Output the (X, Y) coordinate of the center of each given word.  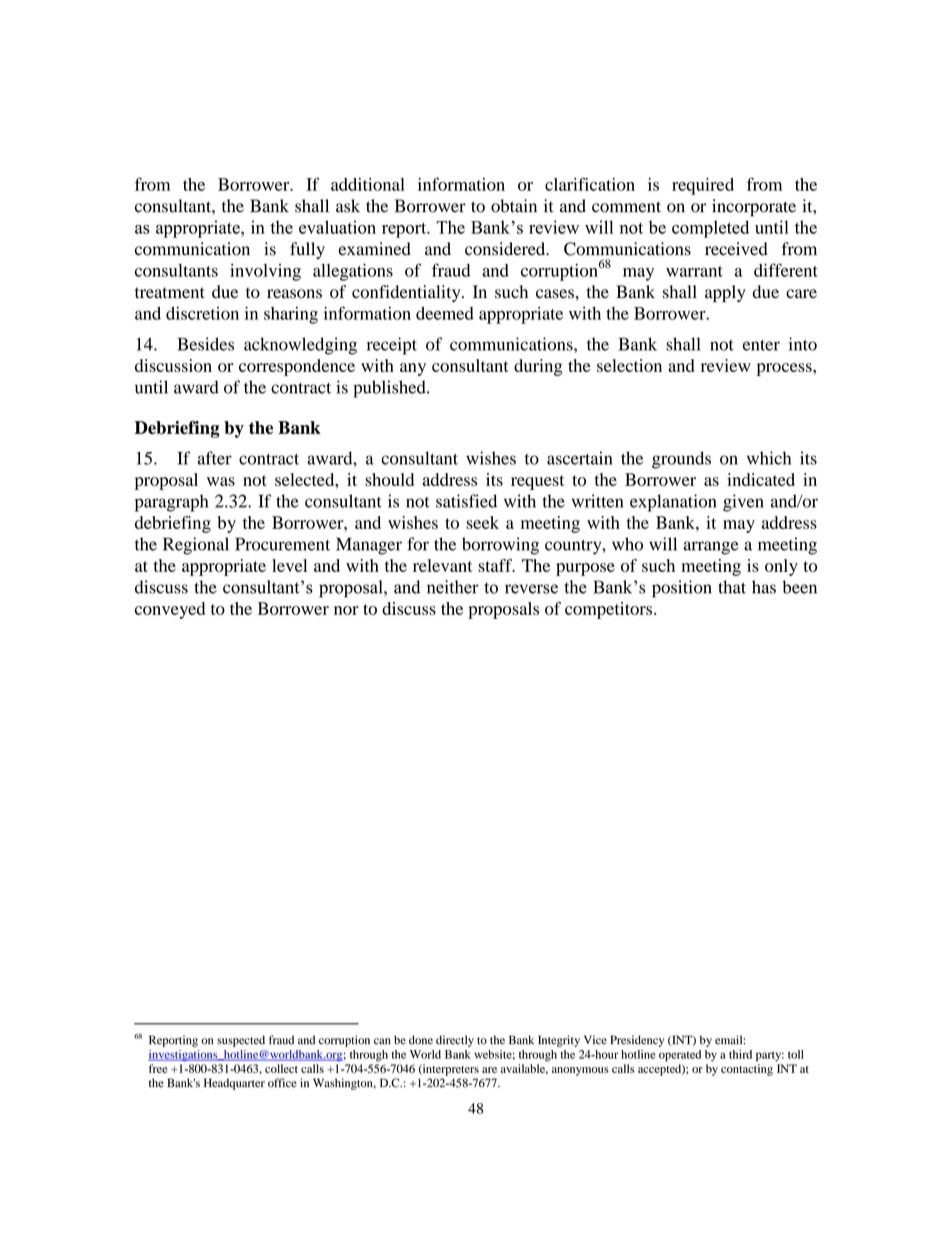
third (740, 1054)
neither (453, 587)
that (732, 587)
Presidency (637, 1041)
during (538, 367)
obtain (514, 206)
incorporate (754, 208)
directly (455, 1041)
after (214, 458)
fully (307, 250)
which (769, 458)
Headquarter (234, 1084)
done (421, 1040)
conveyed (170, 610)
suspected (241, 1041)
